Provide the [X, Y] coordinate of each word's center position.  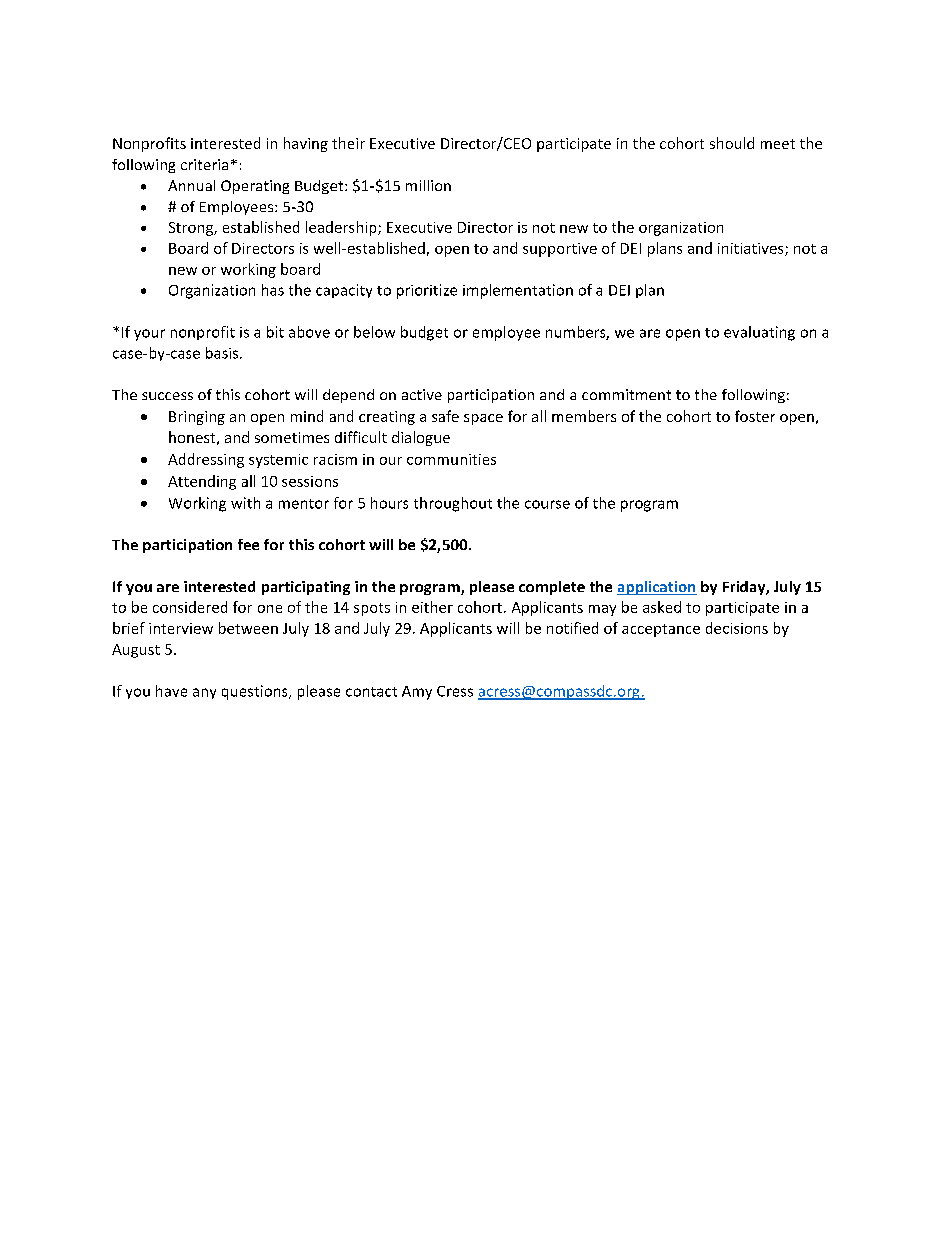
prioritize [427, 291]
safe [445, 416]
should [732, 143]
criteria [204, 164]
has [273, 290]
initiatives [752, 249]
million [428, 185]
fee [248, 544]
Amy [417, 693]
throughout [453, 504]
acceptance [661, 630]
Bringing [197, 418]
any [204, 693]
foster [755, 416]
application [657, 588]
